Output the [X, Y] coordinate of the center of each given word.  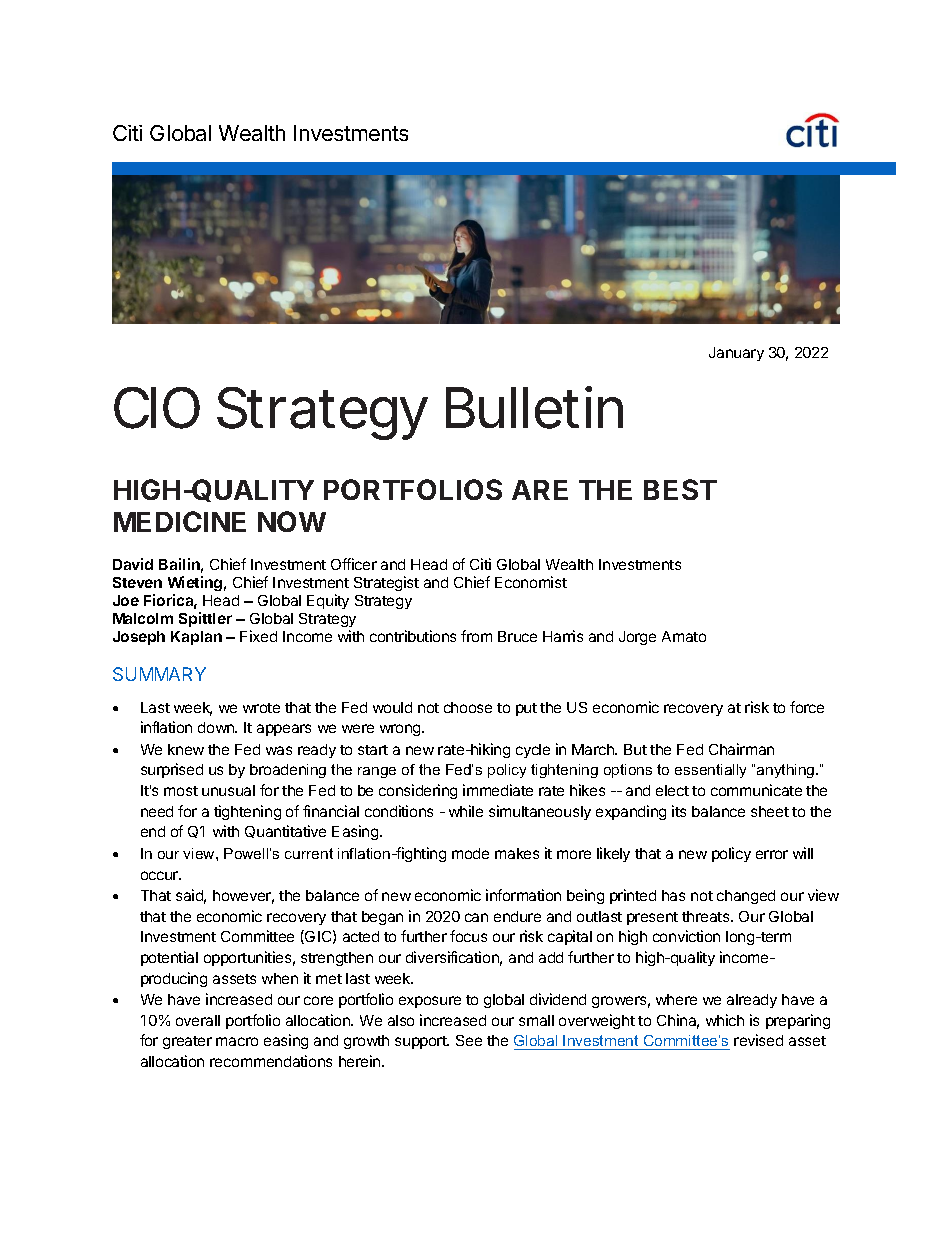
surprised [172, 770]
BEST [680, 489]
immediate [498, 790]
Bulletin [534, 407]
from [476, 636]
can [476, 917]
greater [187, 1042]
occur [160, 875]
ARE [540, 490]
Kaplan [196, 638]
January [736, 354]
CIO [157, 408]
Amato [684, 636]
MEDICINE [180, 521]
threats [707, 916]
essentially [710, 771]
